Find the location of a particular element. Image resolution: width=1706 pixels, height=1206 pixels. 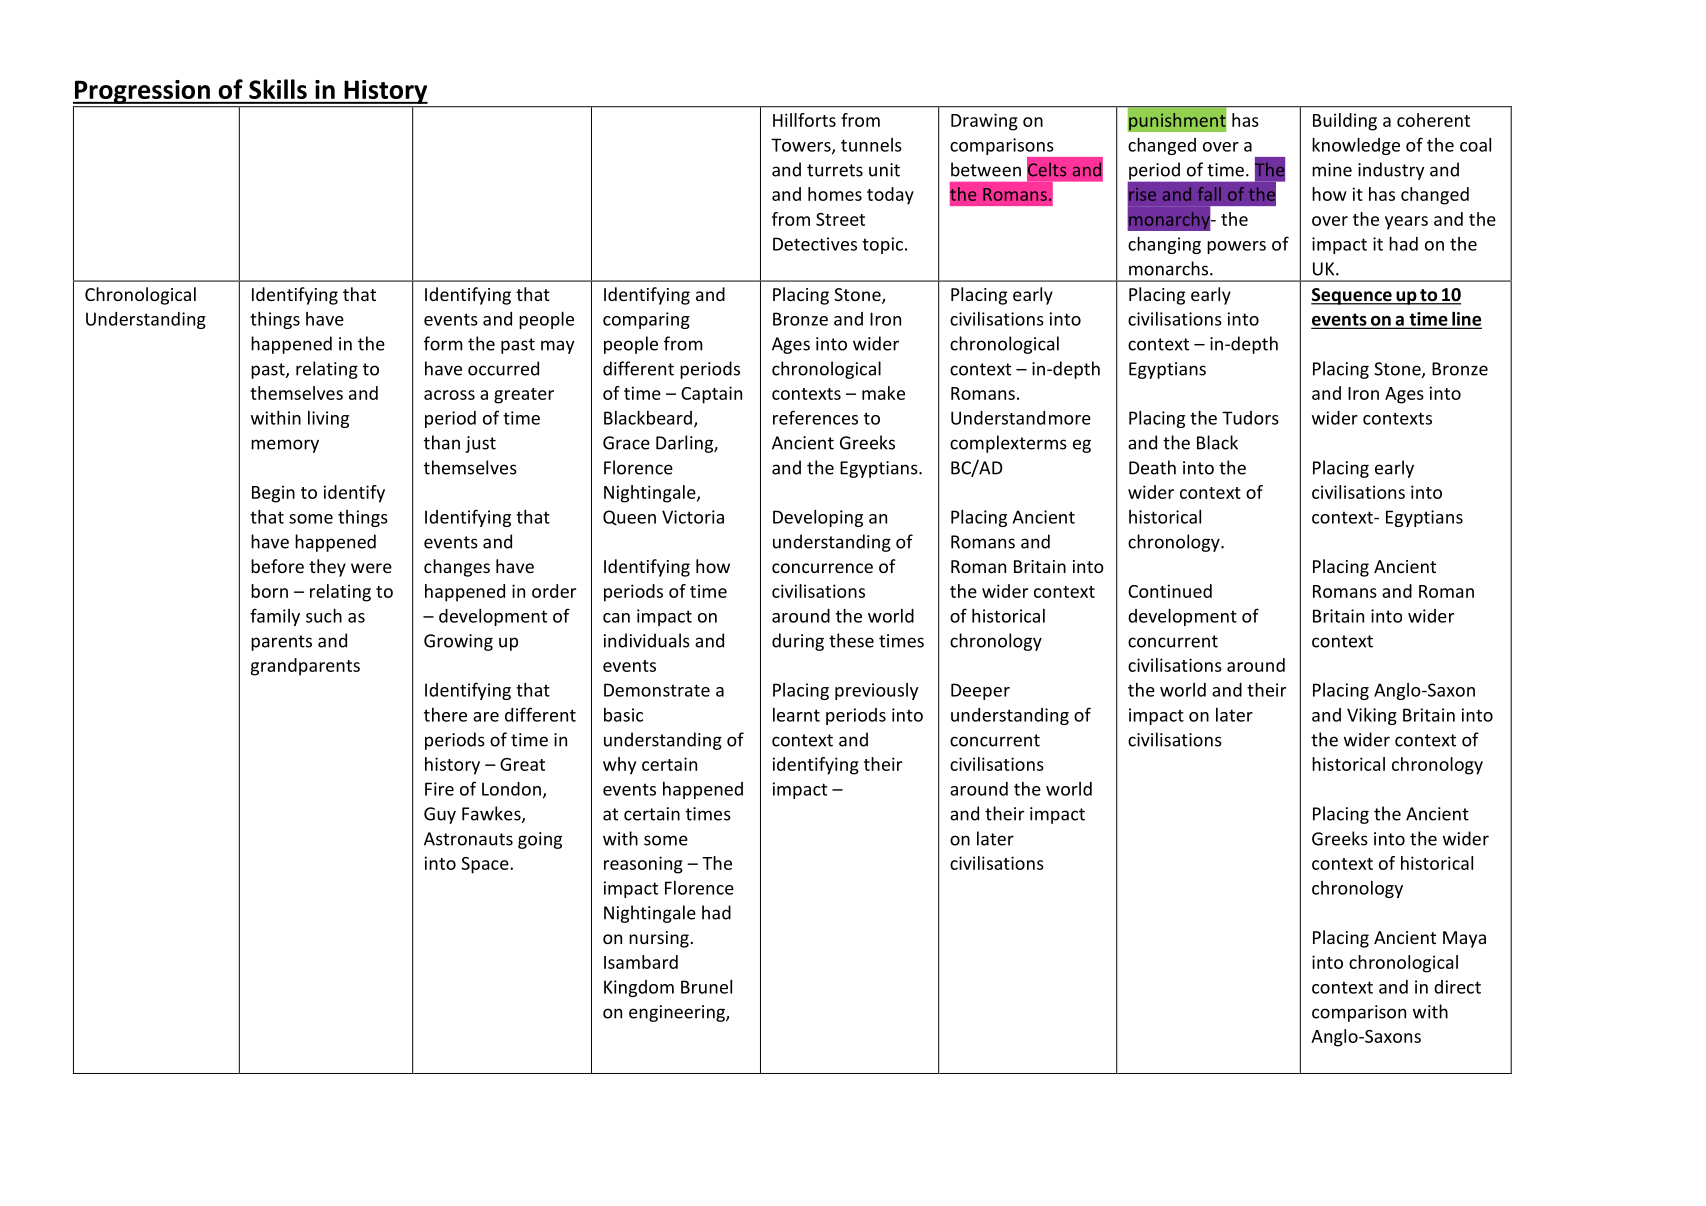

Brunel is located at coordinates (706, 986).
